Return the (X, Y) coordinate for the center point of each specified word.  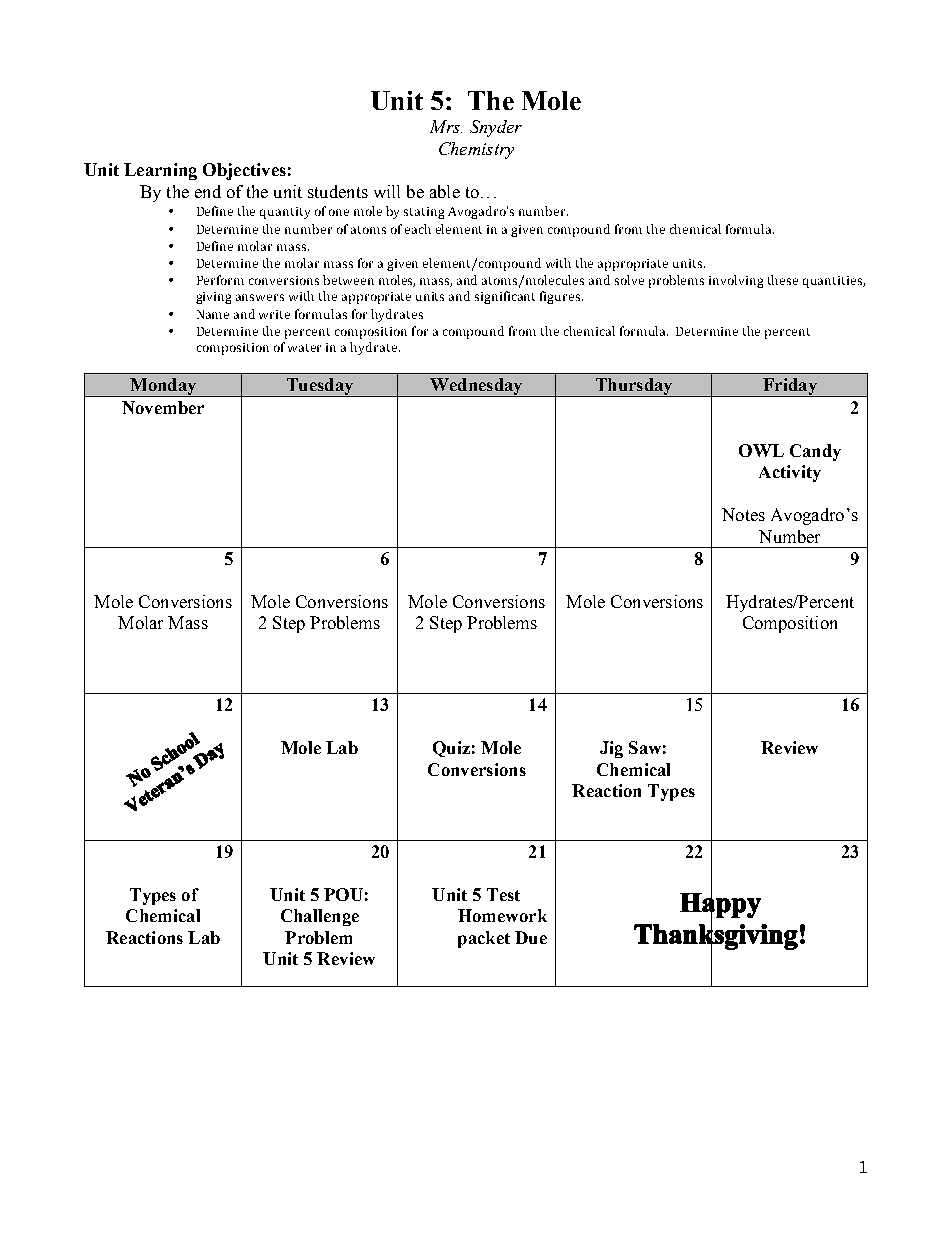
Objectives (244, 171)
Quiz (451, 749)
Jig (611, 749)
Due (531, 937)
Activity (790, 473)
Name (213, 314)
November (163, 407)
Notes (743, 514)
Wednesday (476, 387)
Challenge (320, 917)
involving (736, 281)
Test (503, 894)
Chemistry (476, 150)
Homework (502, 915)
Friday (790, 387)
